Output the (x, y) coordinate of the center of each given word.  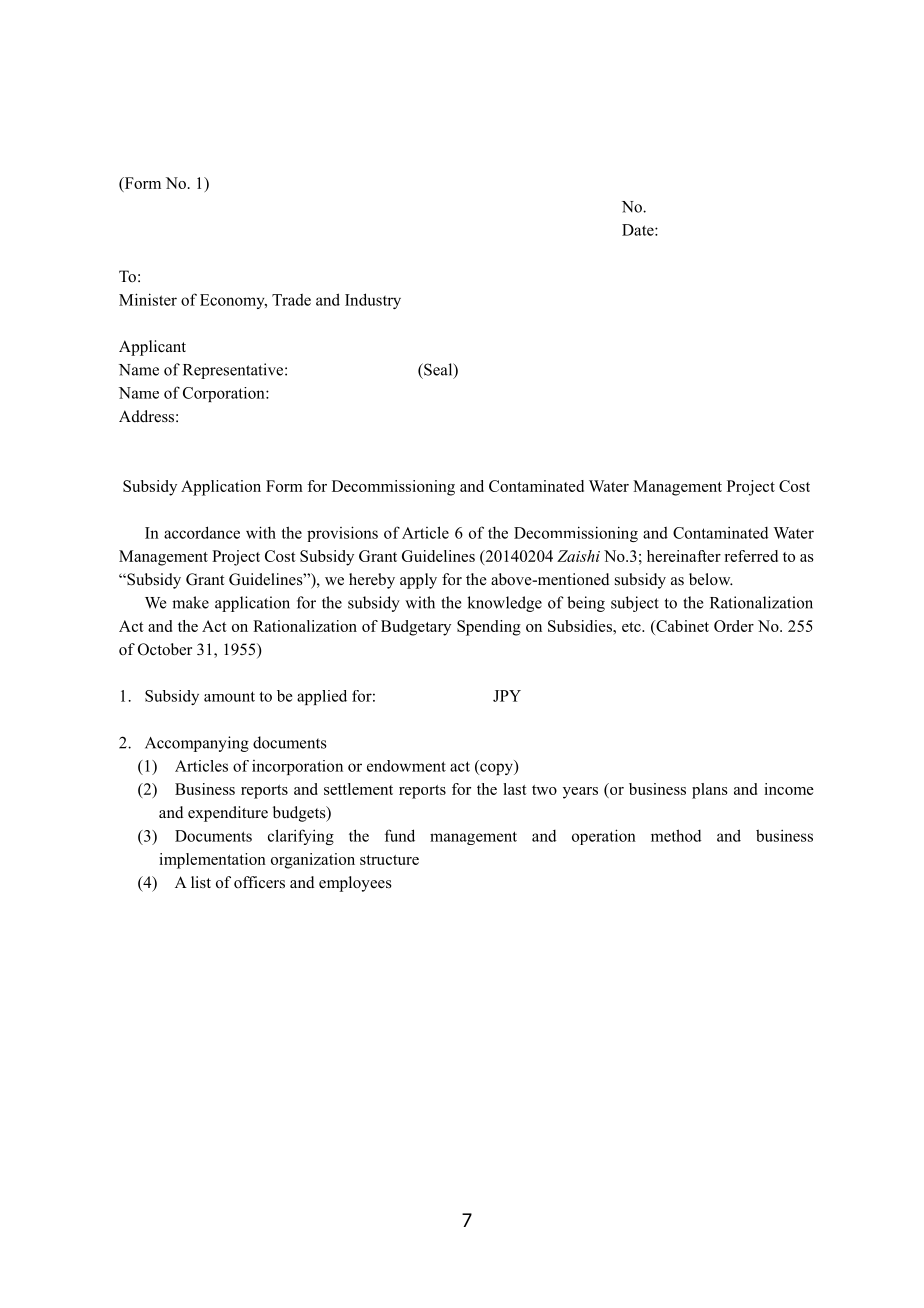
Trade (291, 300)
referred (751, 556)
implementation (212, 861)
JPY (507, 696)
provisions (342, 534)
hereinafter (684, 556)
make (190, 602)
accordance (202, 532)
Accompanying (197, 744)
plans (710, 791)
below (711, 579)
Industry (373, 301)
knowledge (504, 604)
